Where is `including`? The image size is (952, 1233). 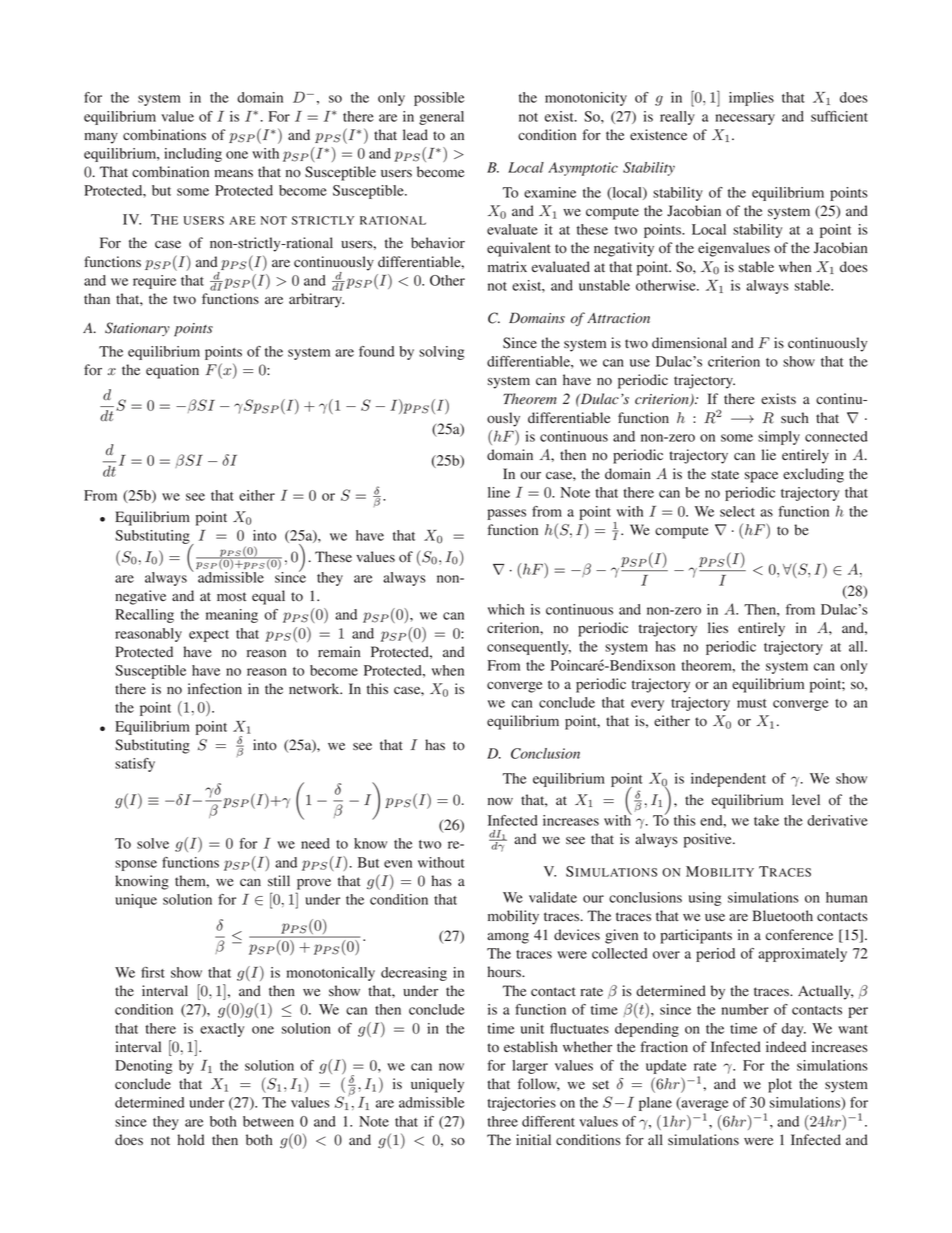 including is located at coordinates (193, 155).
